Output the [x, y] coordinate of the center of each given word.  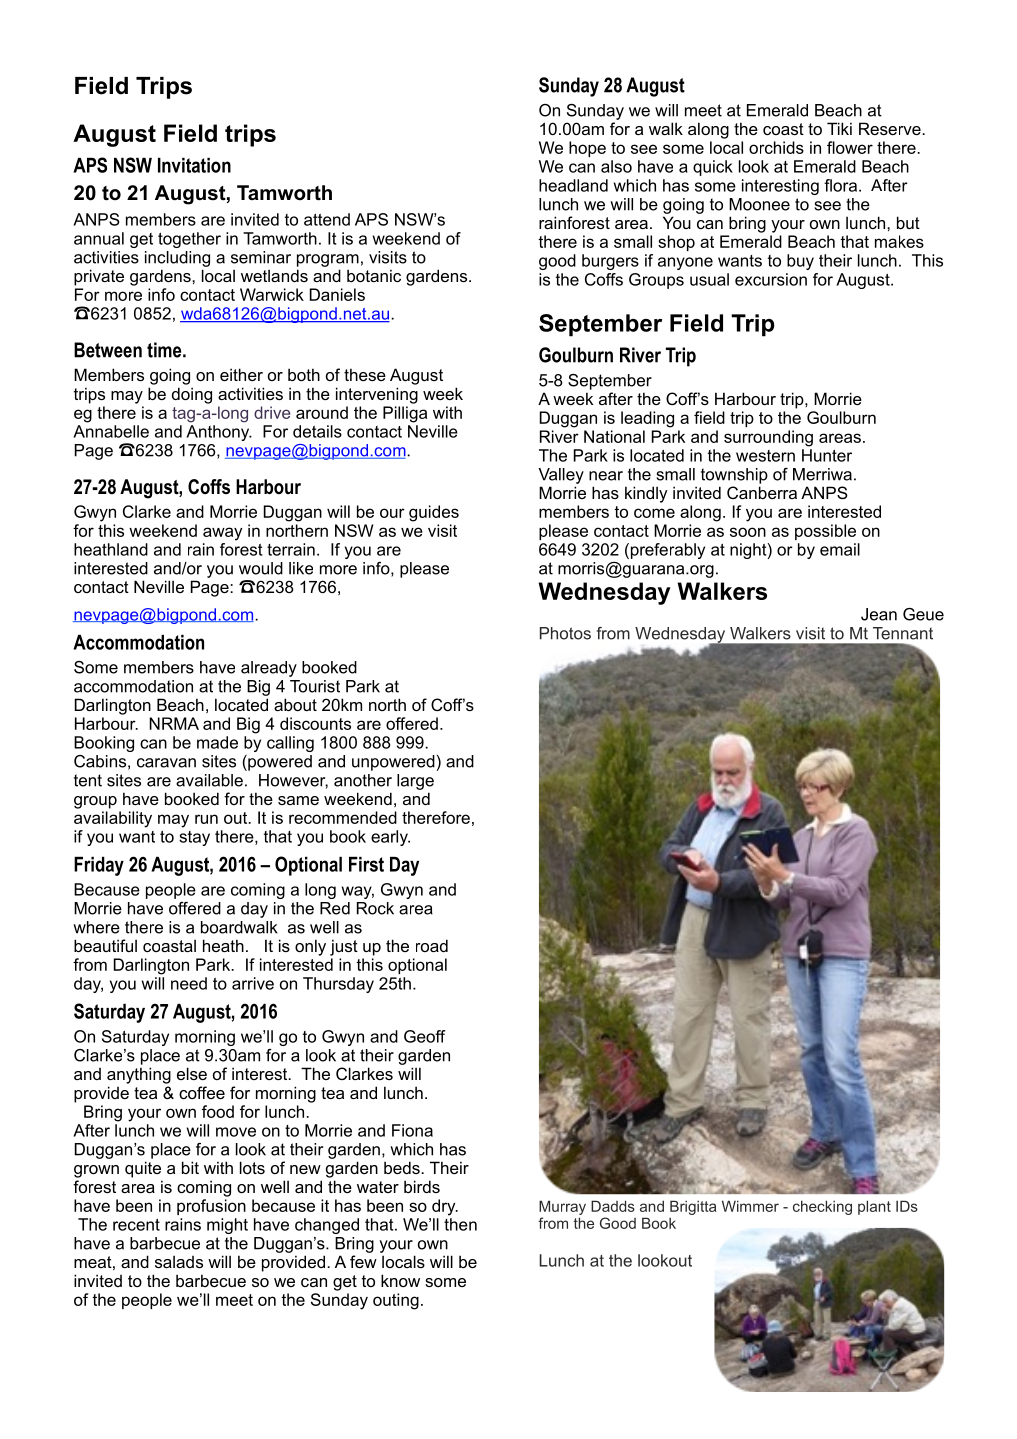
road [432, 945]
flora [840, 185]
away [222, 534]
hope [587, 149]
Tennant [903, 633]
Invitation [194, 165]
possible [825, 532]
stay [194, 838]
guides [434, 513]
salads [179, 1261]
